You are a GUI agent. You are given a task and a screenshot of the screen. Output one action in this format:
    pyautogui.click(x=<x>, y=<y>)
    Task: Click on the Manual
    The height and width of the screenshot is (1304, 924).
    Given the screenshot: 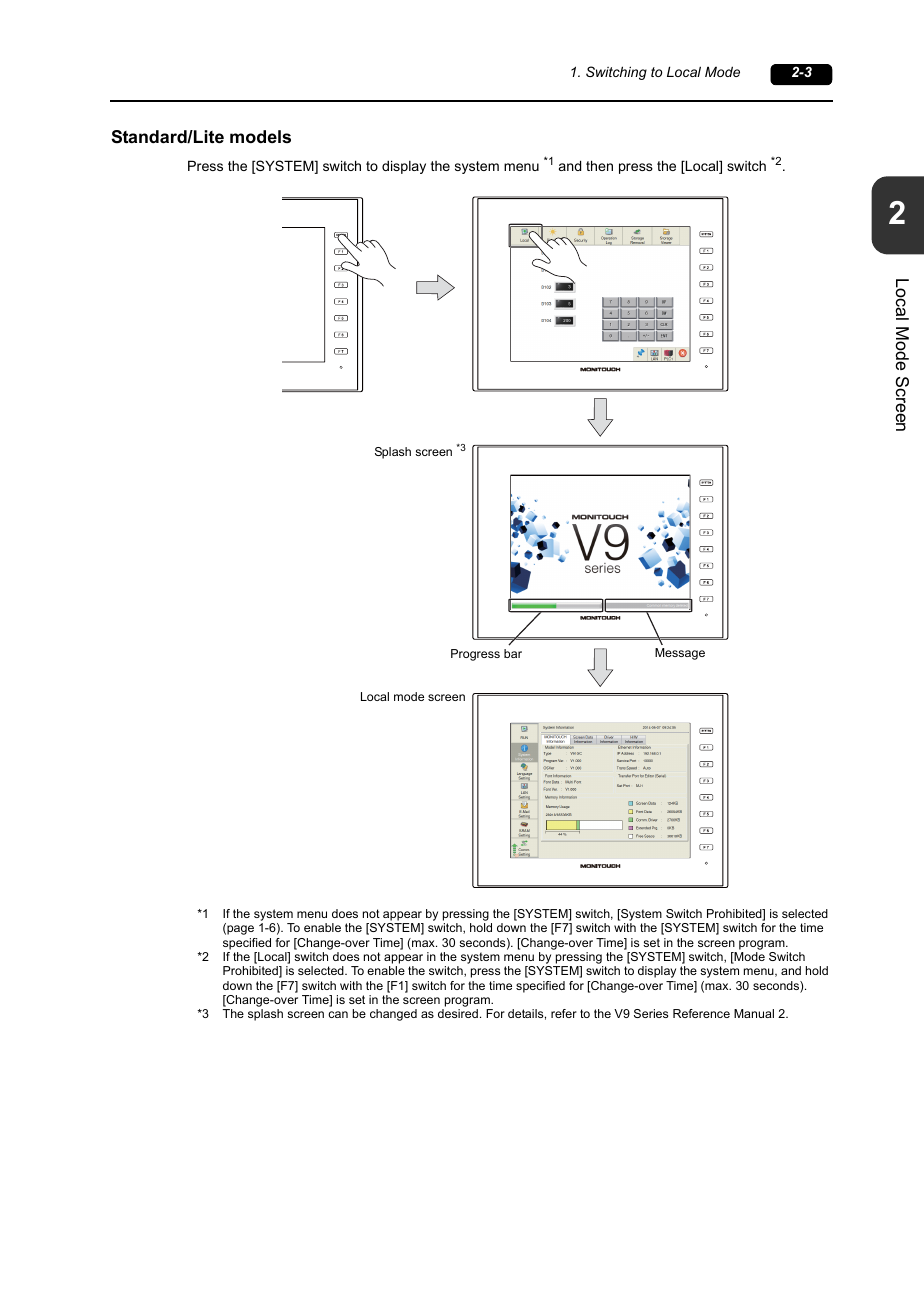 What is the action you would take?
    pyautogui.click(x=754, y=1013)
